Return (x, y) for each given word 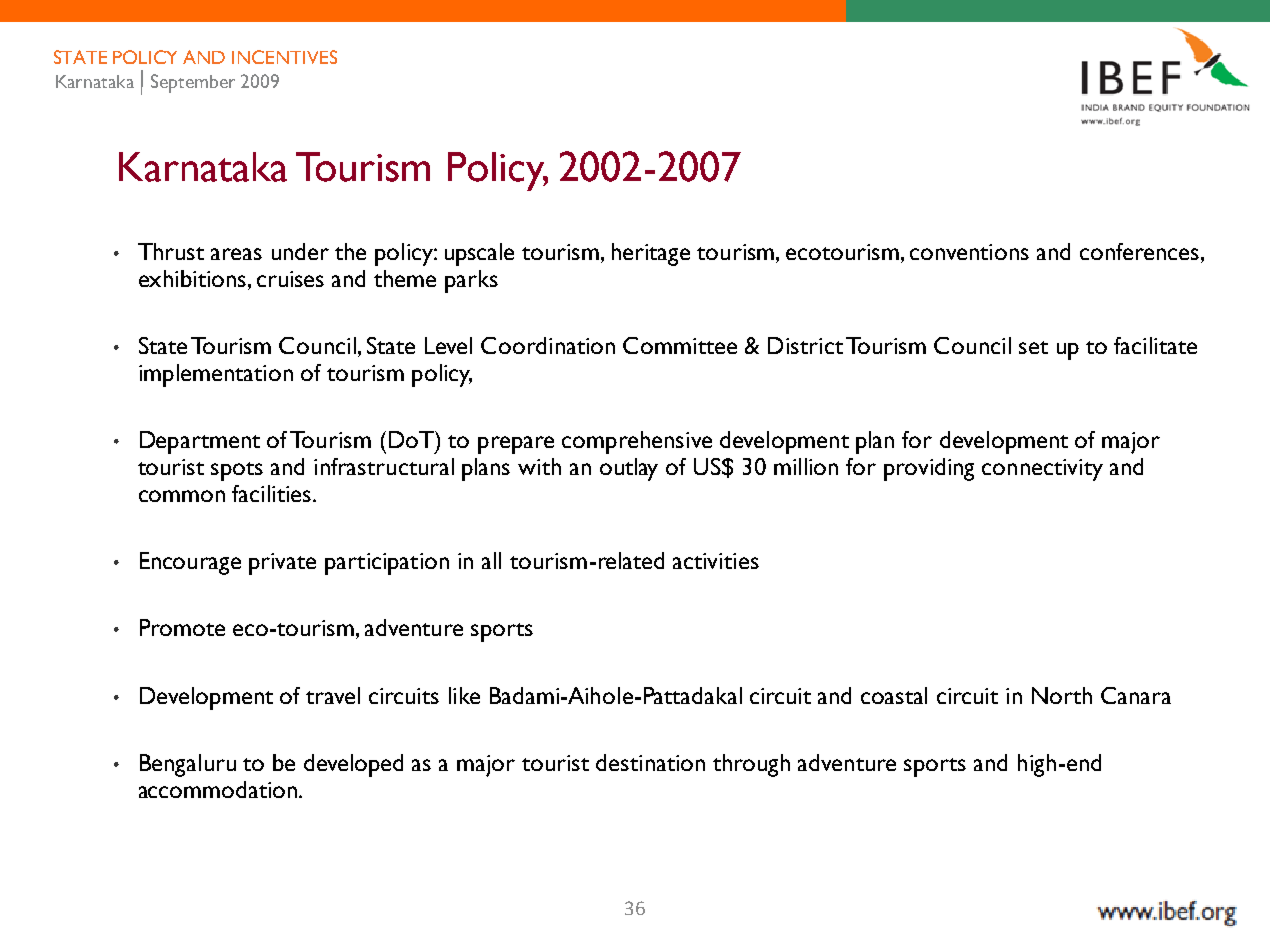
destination (650, 762)
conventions (969, 252)
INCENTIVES (284, 57)
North (1062, 695)
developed (353, 765)
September (193, 83)
